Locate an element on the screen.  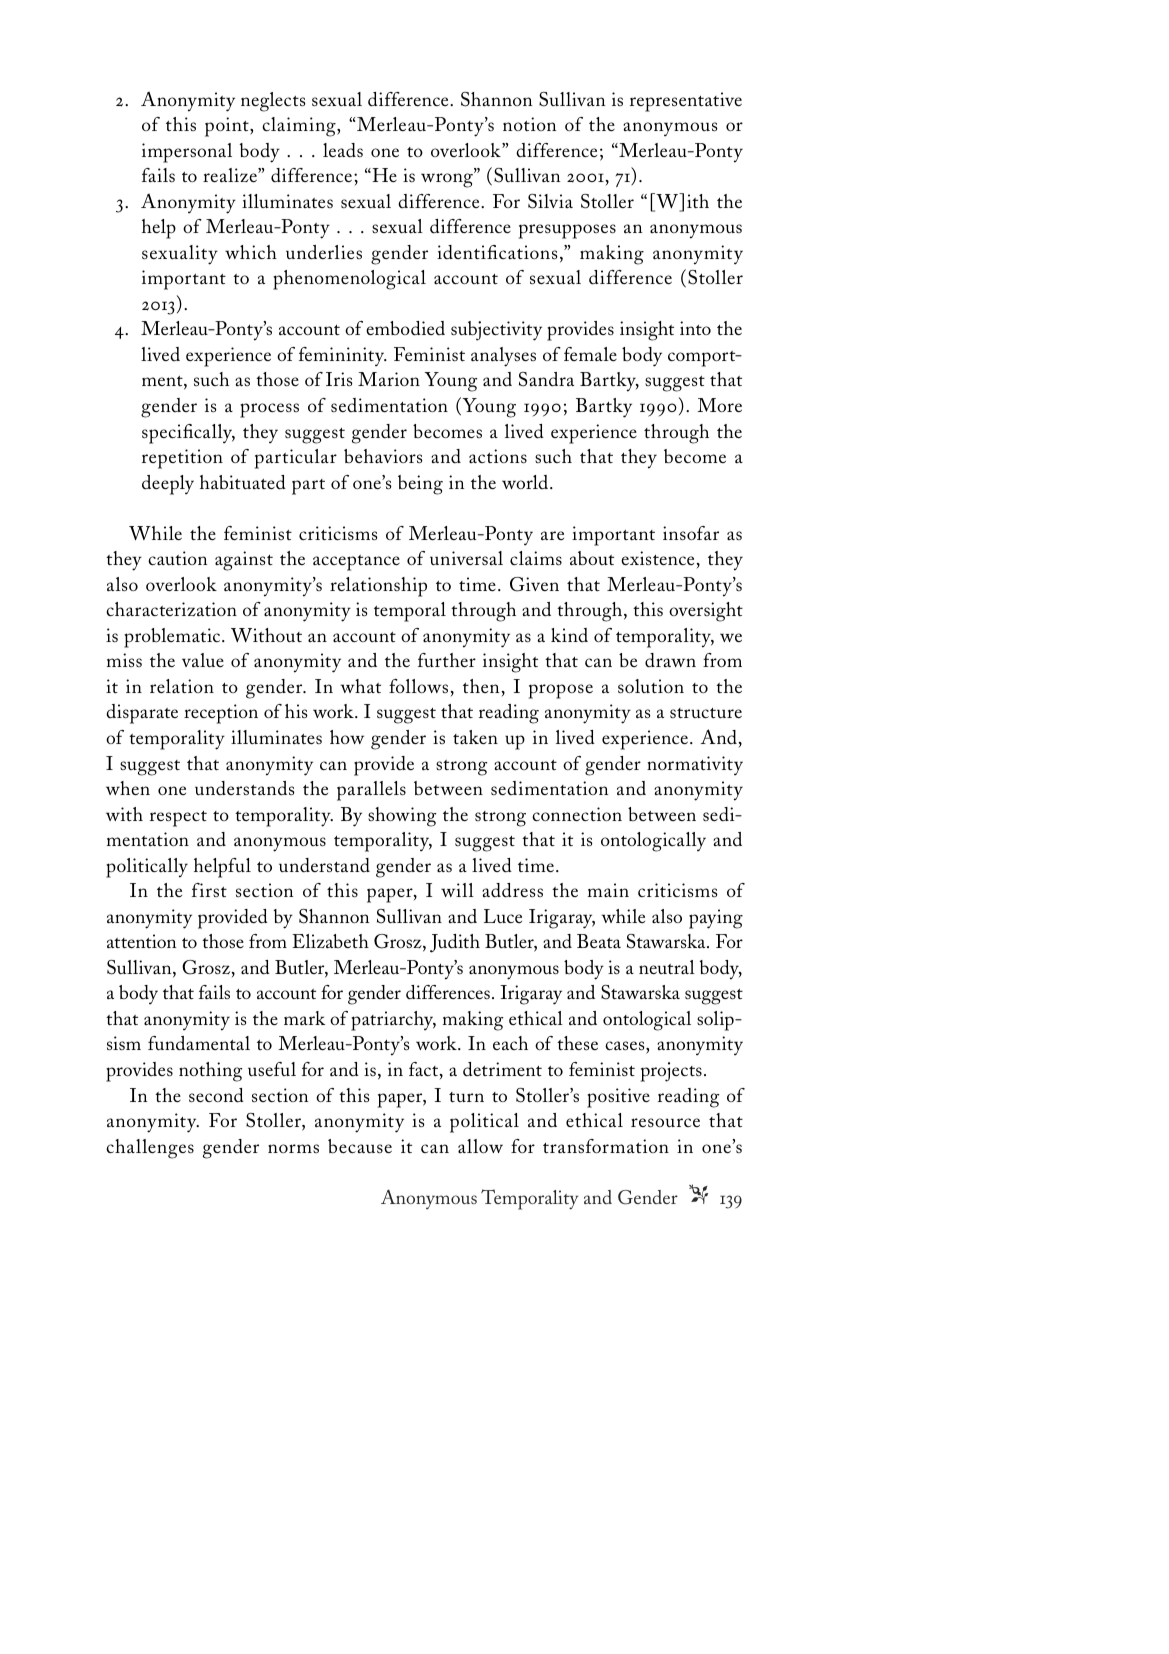
drawn is located at coordinates (670, 660).
